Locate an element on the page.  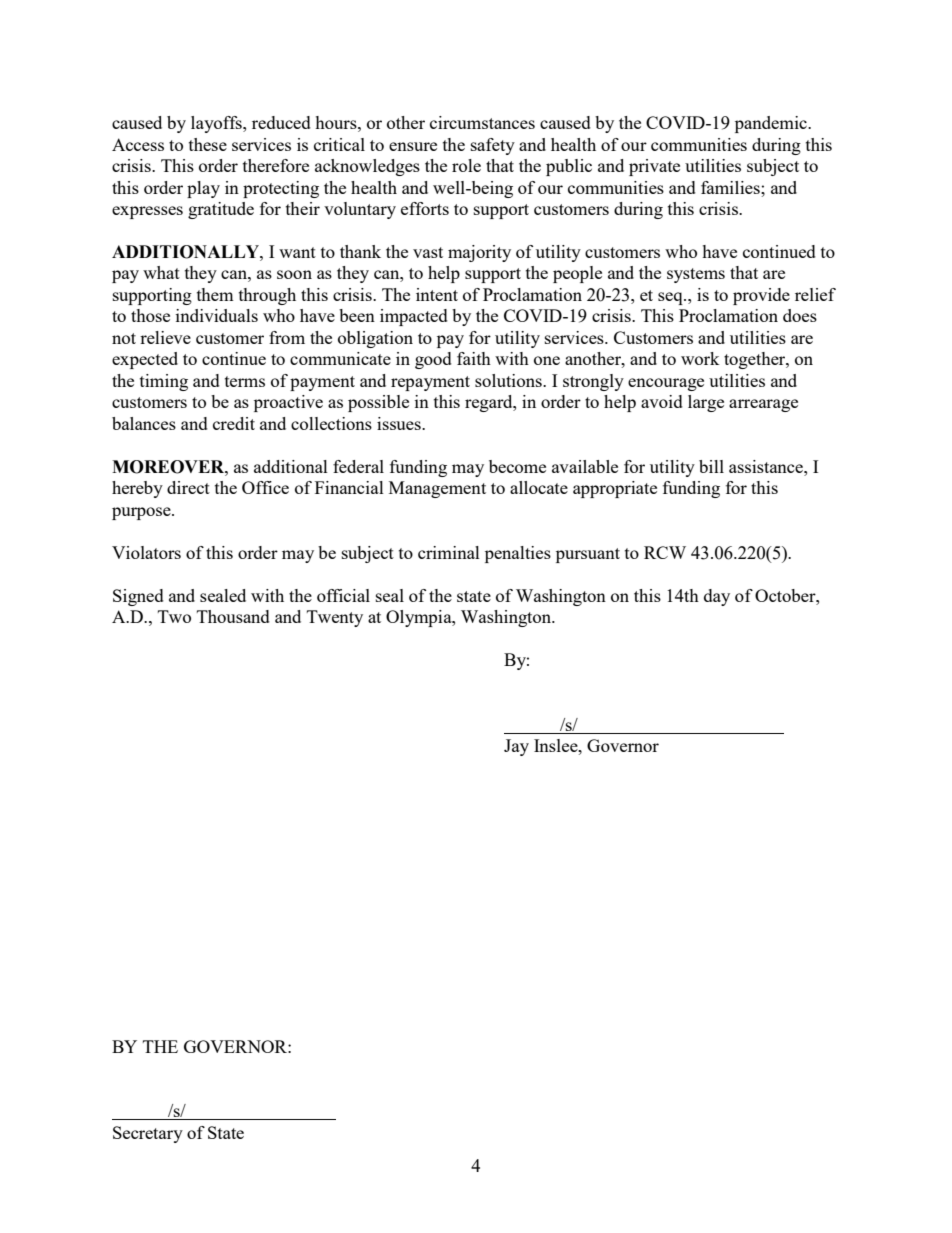
safety is located at coordinates (493, 146).
